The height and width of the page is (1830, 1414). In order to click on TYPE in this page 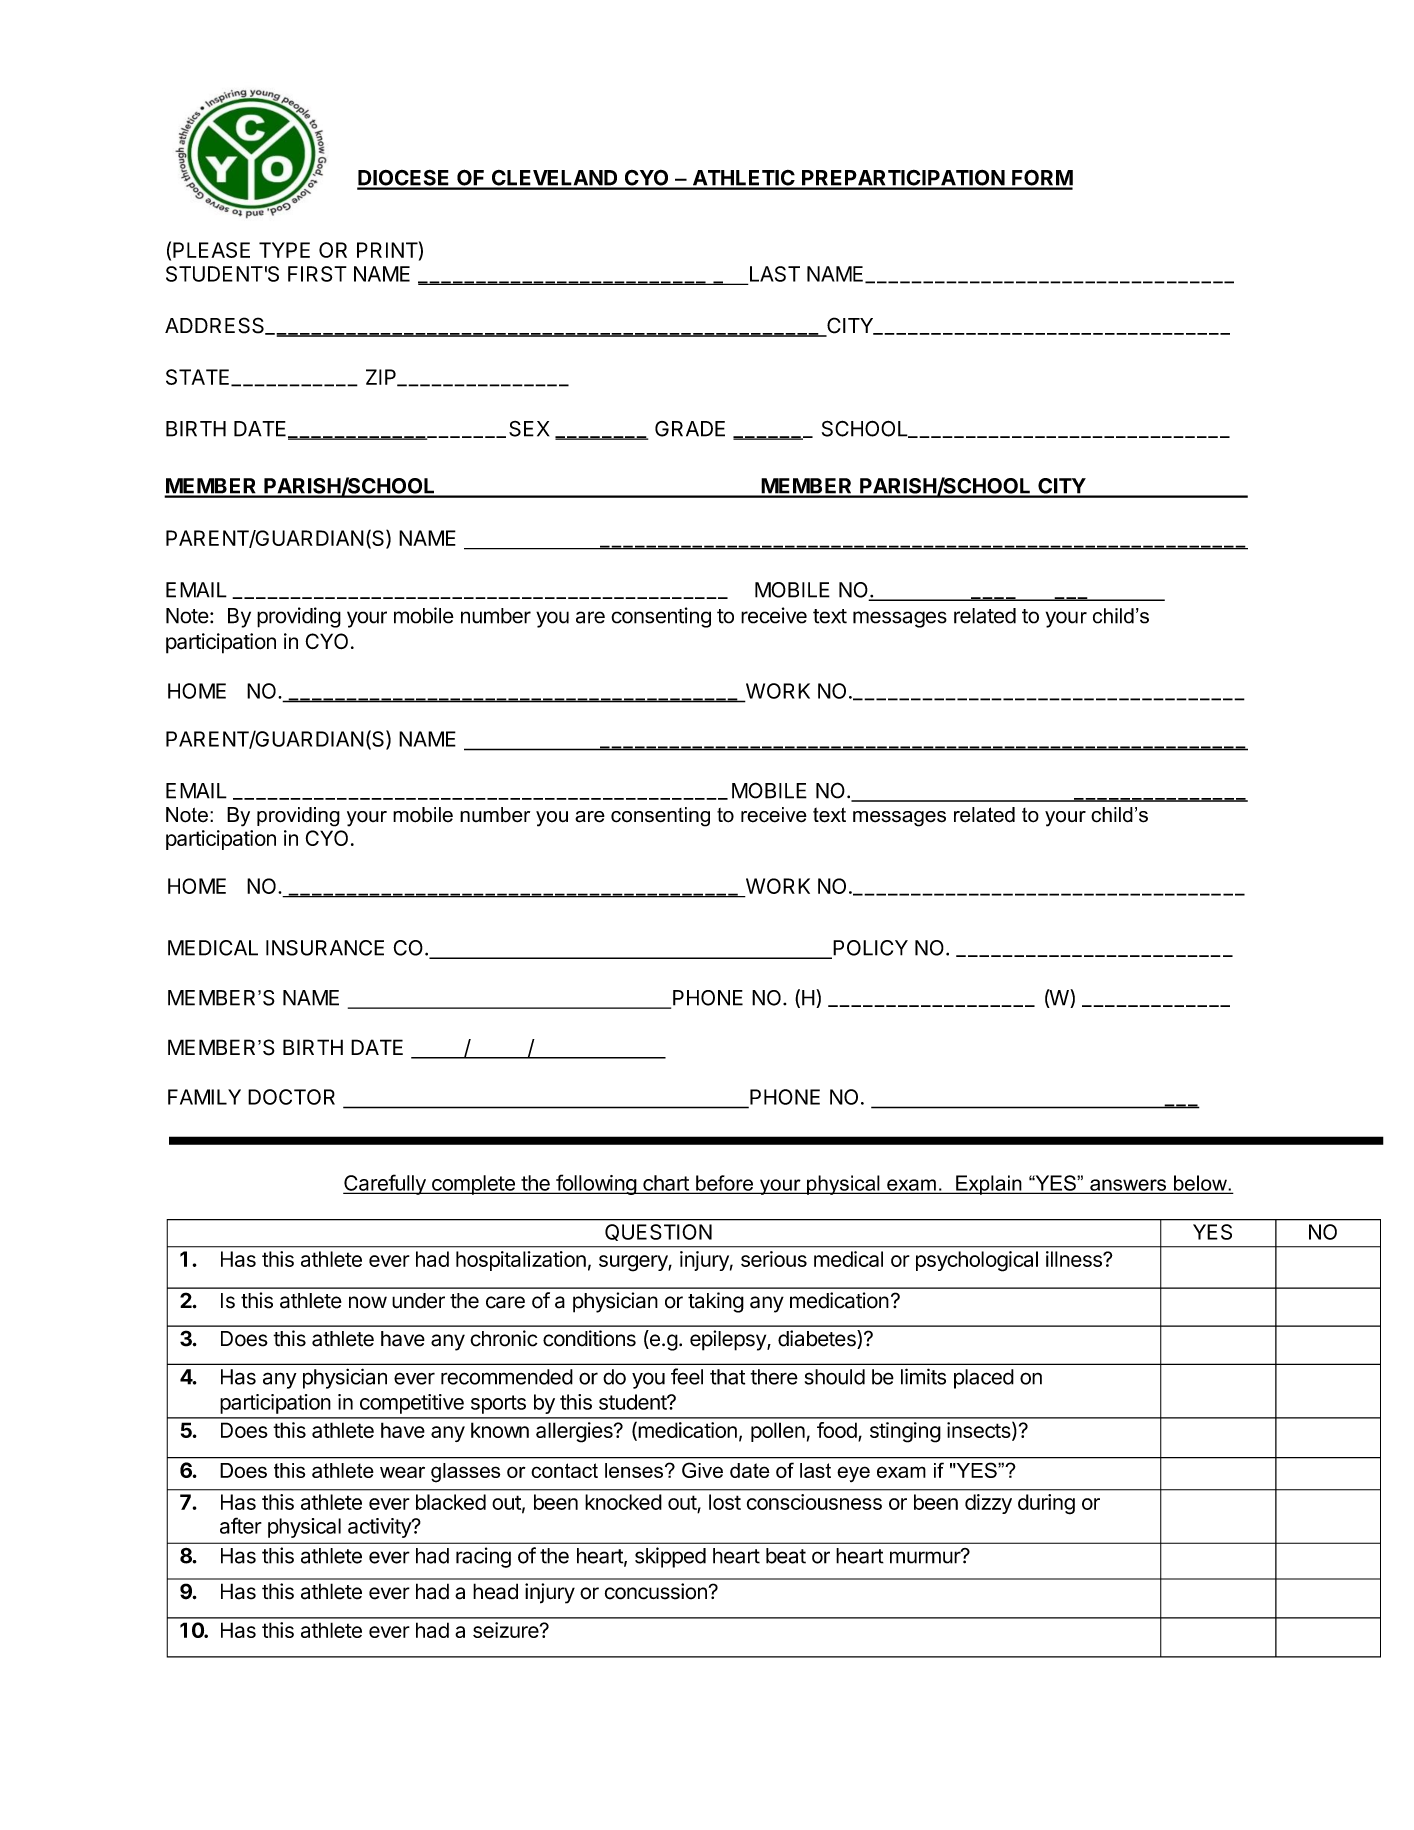, I will do `click(284, 250)`.
